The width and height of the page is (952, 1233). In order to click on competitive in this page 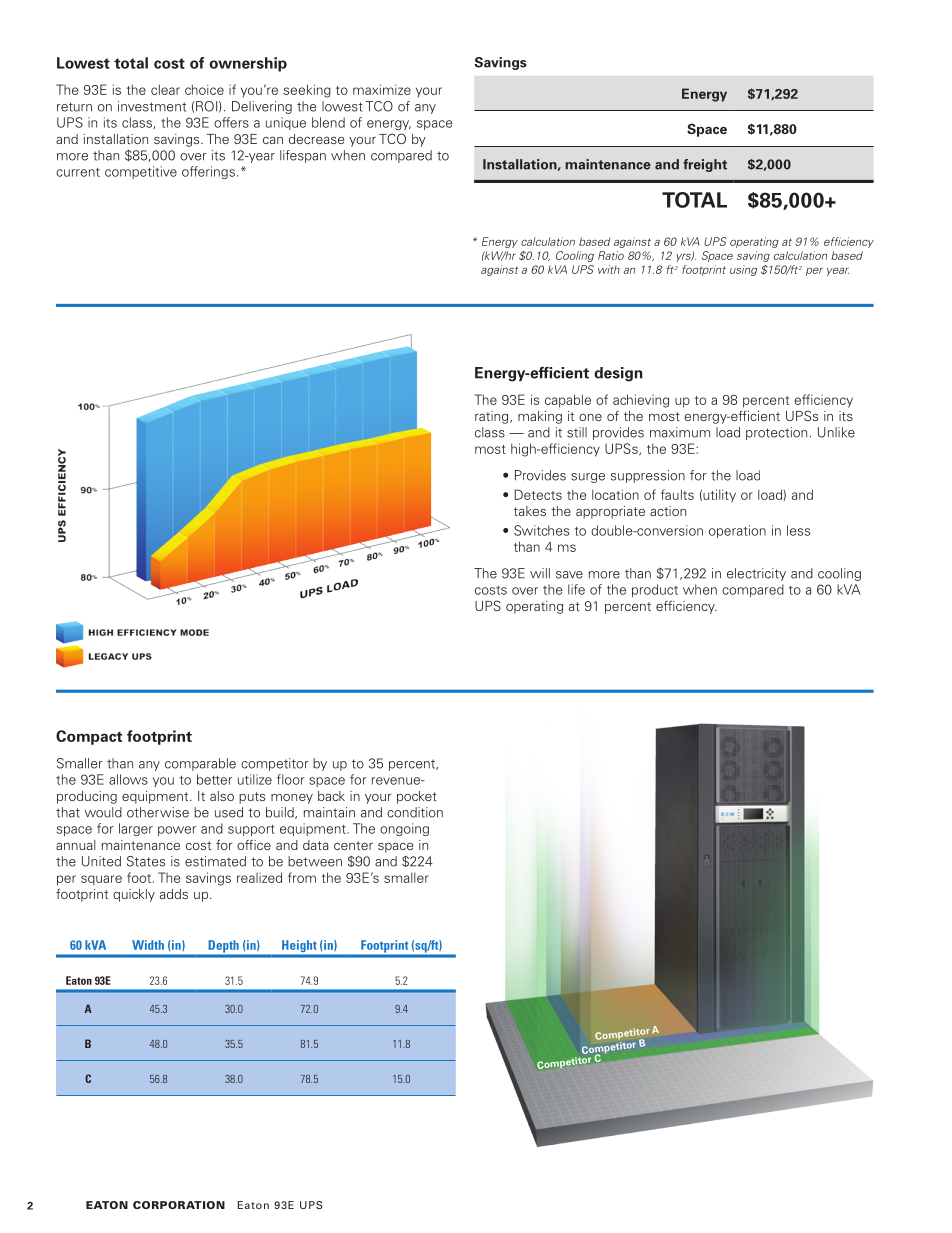, I will do `click(141, 172)`.
